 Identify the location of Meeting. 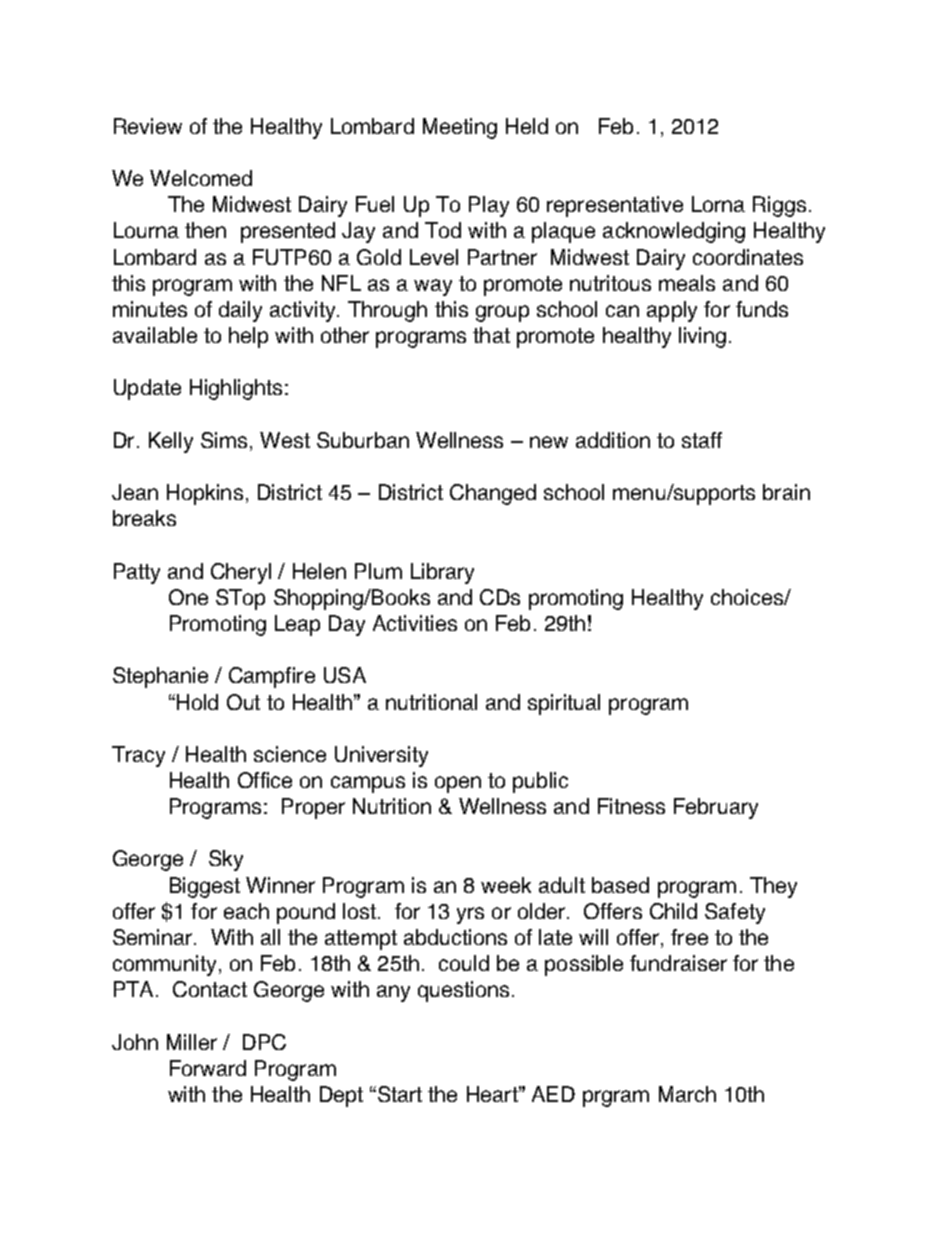
(460, 128).
